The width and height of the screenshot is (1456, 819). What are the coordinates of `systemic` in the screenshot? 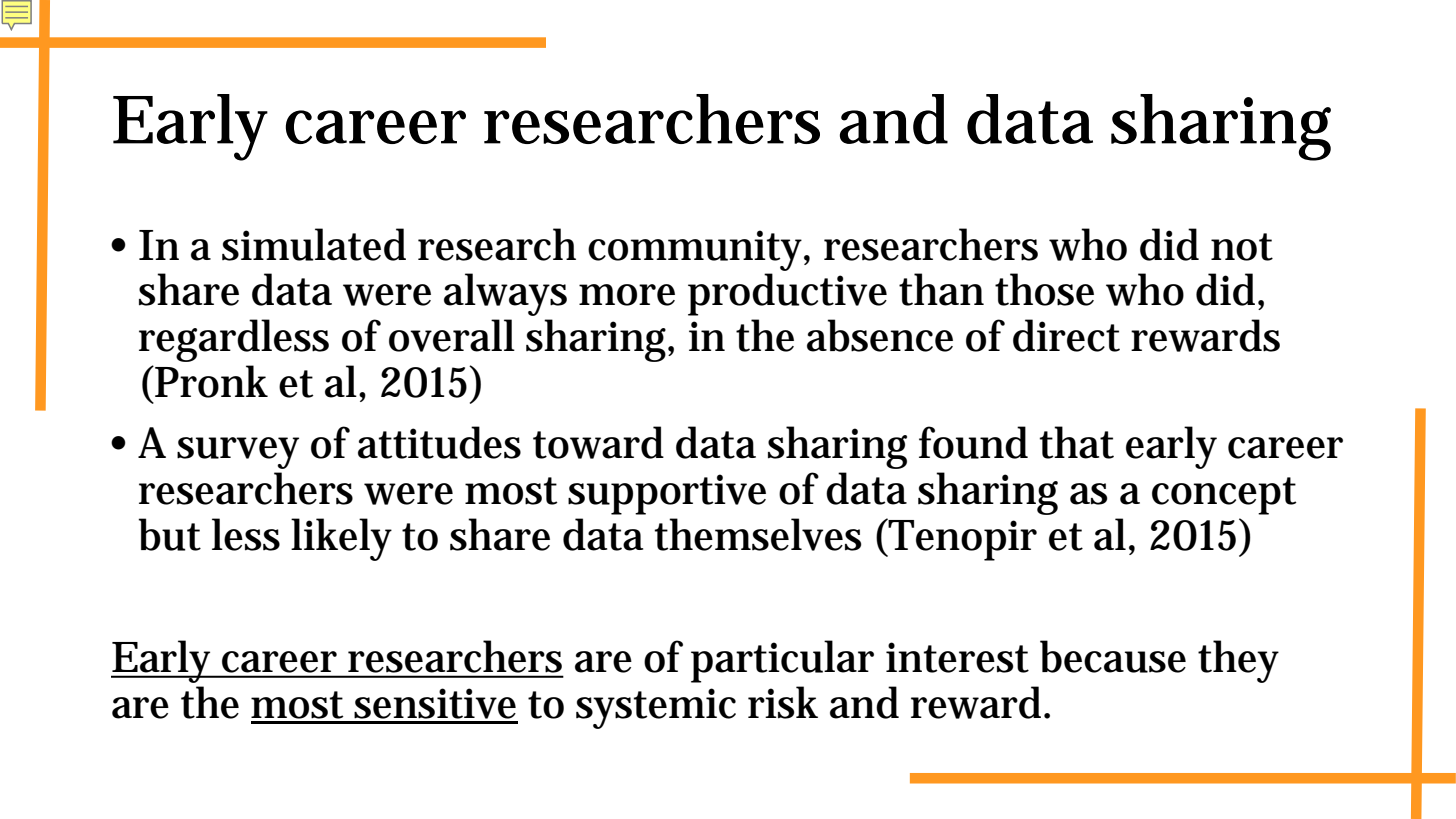 It's located at (656, 708).
